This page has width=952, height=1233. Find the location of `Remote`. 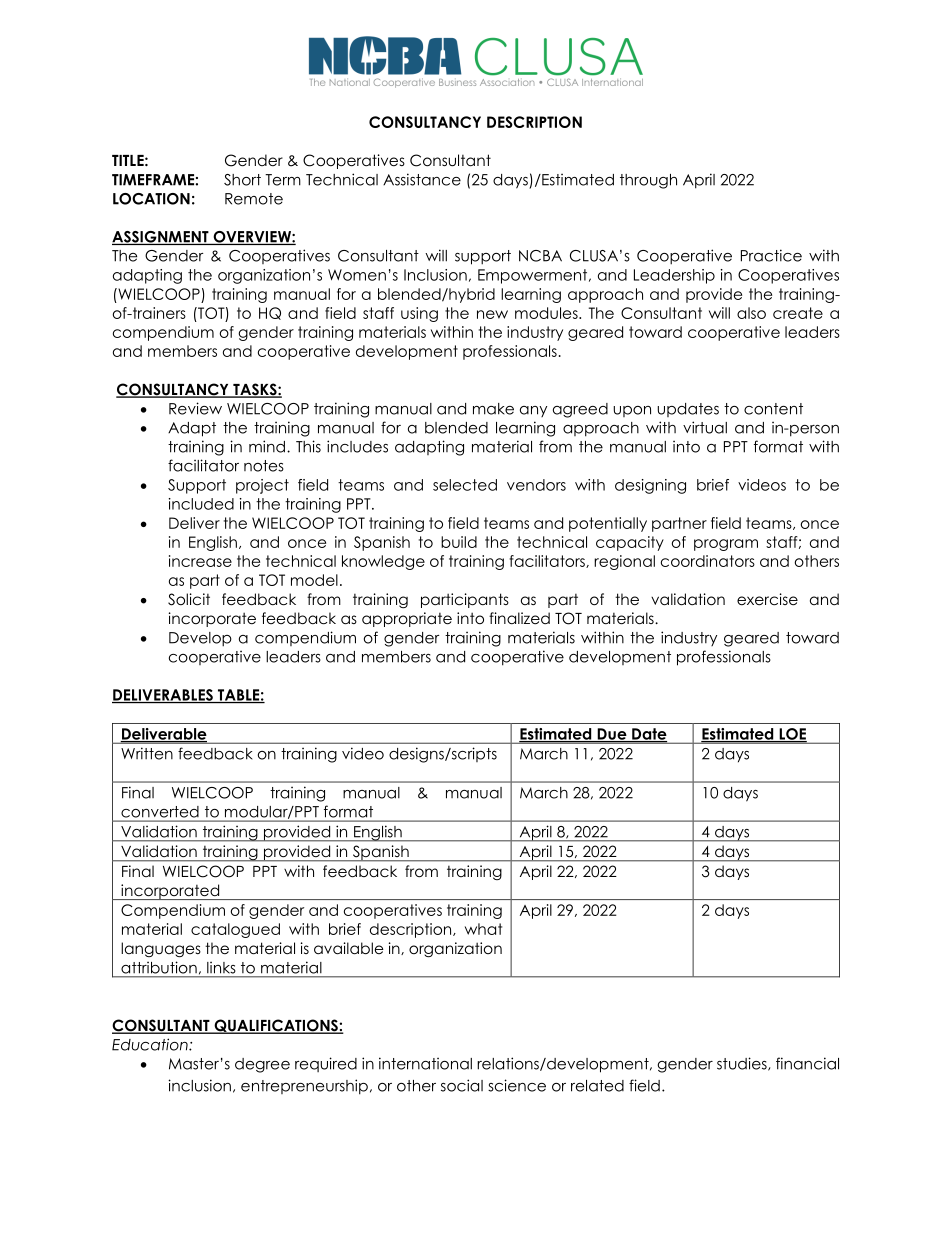

Remote is located at coordinates (254, 199).
